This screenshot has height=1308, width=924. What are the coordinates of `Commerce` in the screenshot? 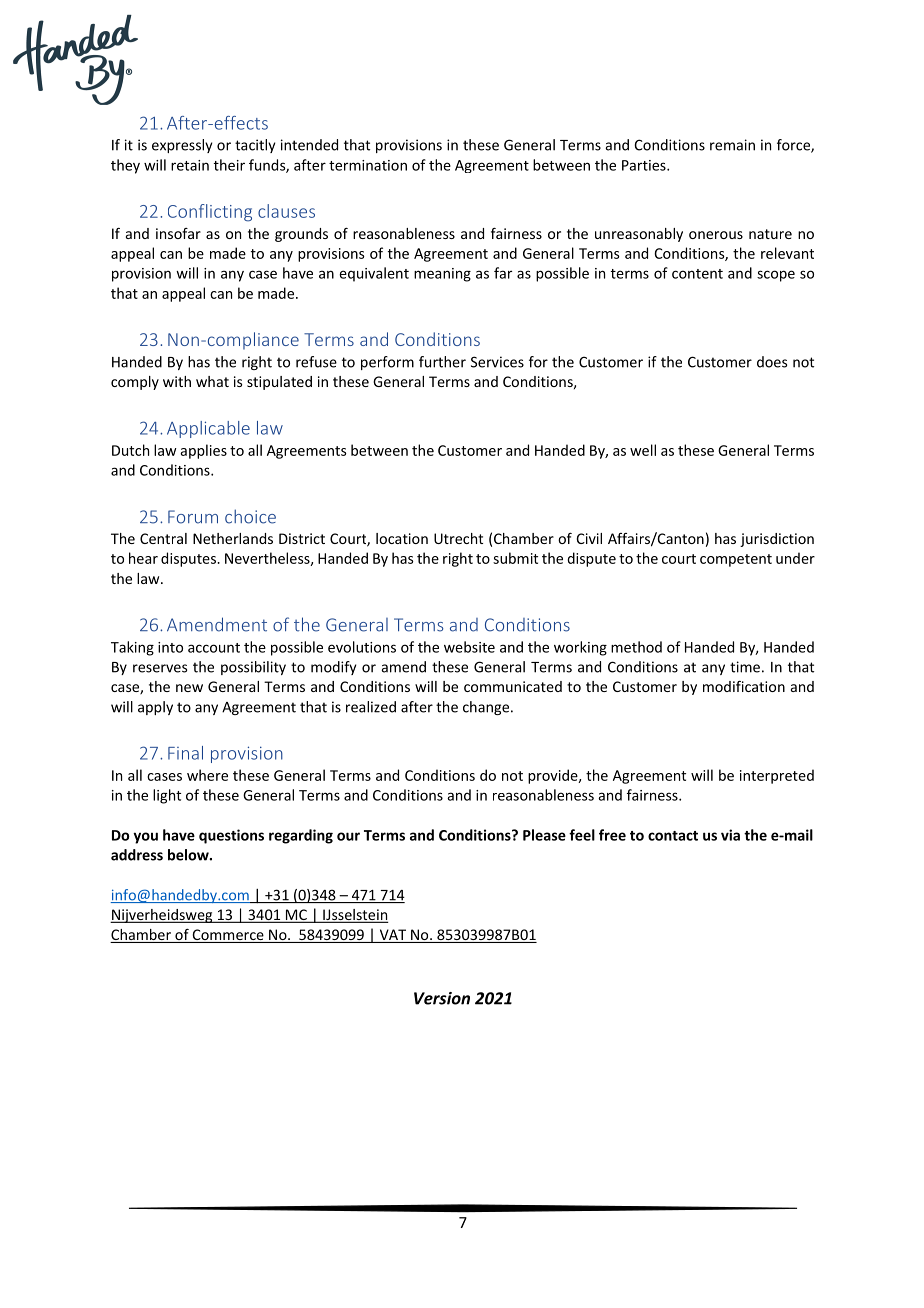 It's located at (228, 936).
